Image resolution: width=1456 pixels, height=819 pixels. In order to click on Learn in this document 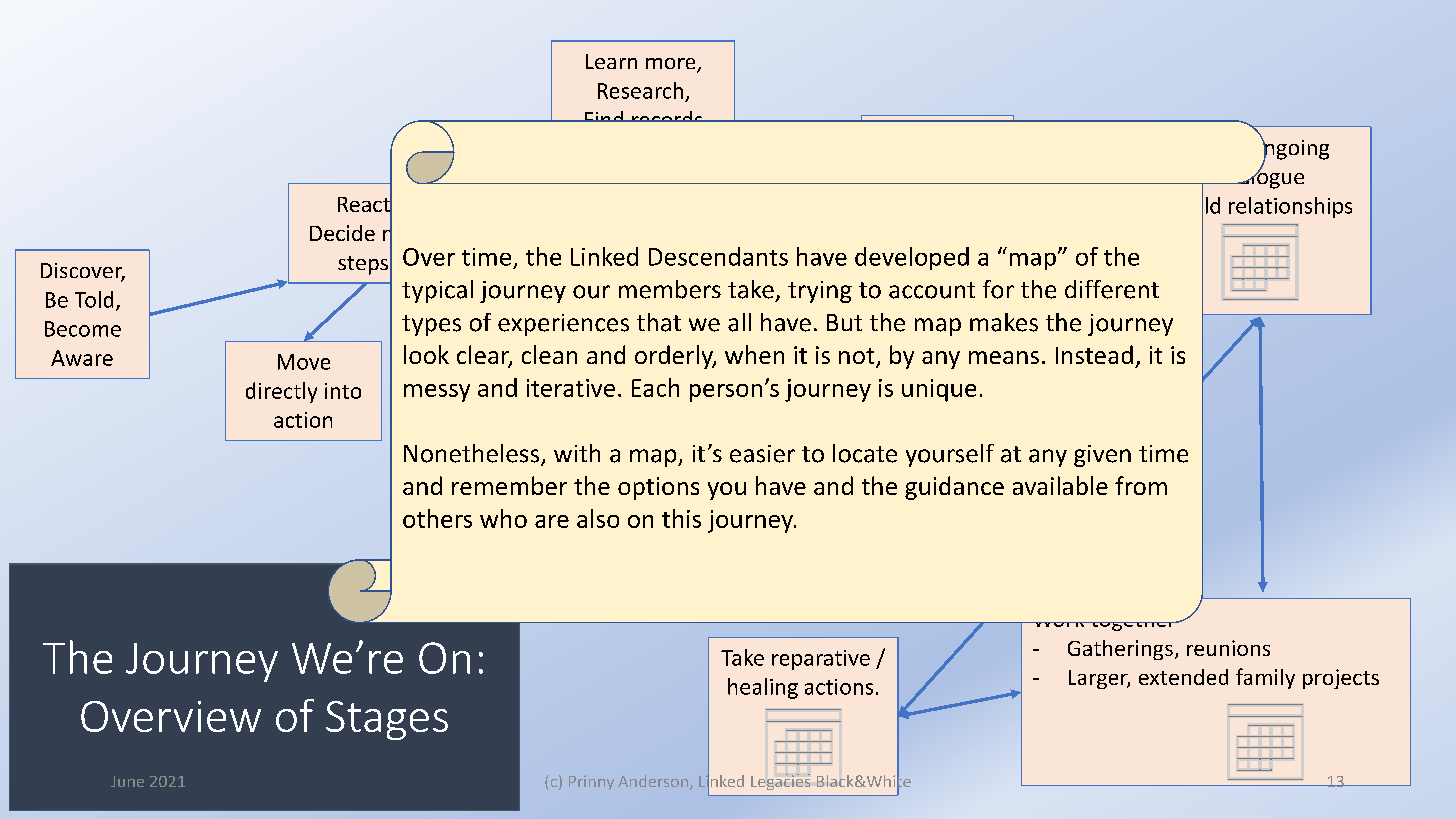, I will do `click(611, 61)`.
